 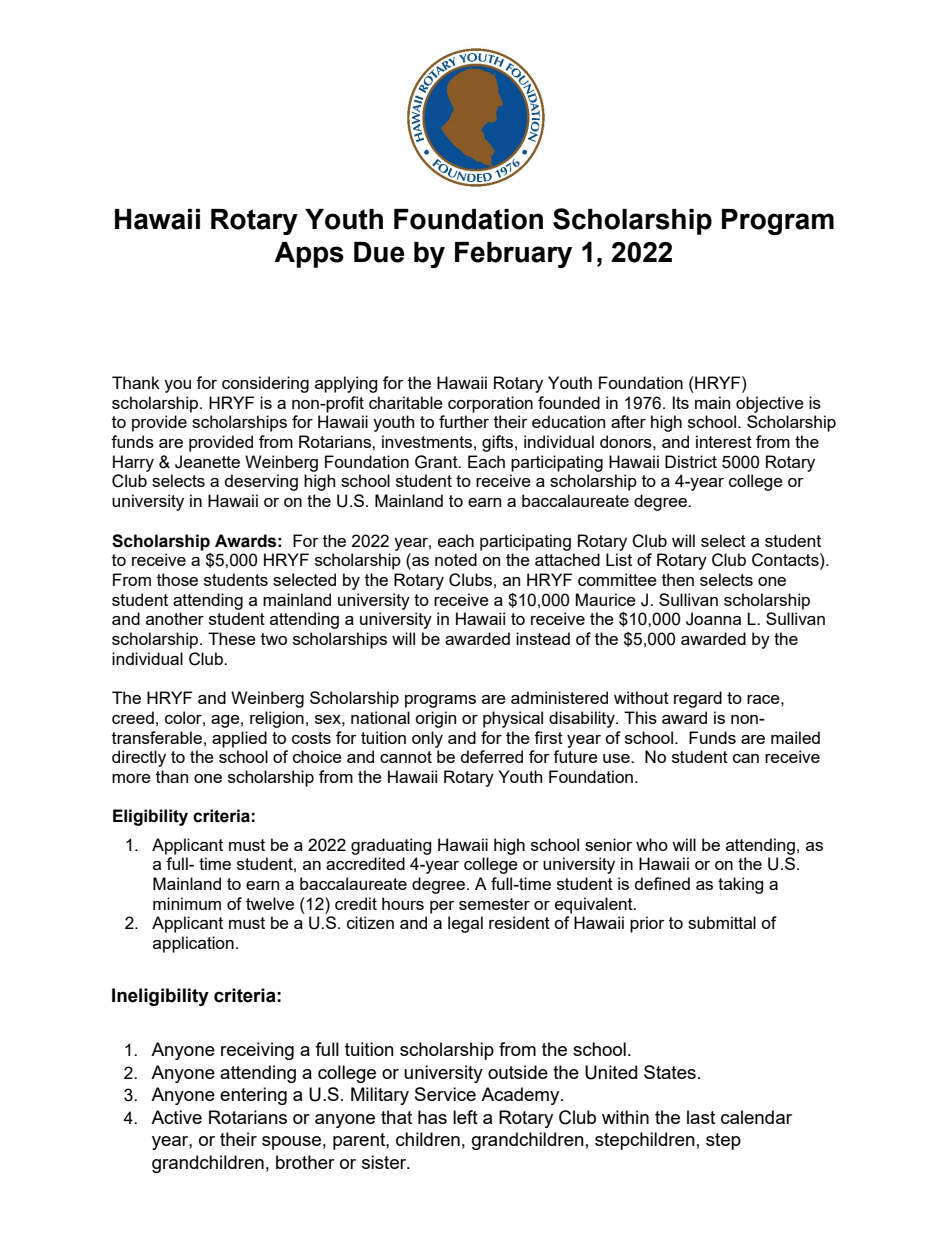 I want to click on Its, so click(x=681, y=402).
